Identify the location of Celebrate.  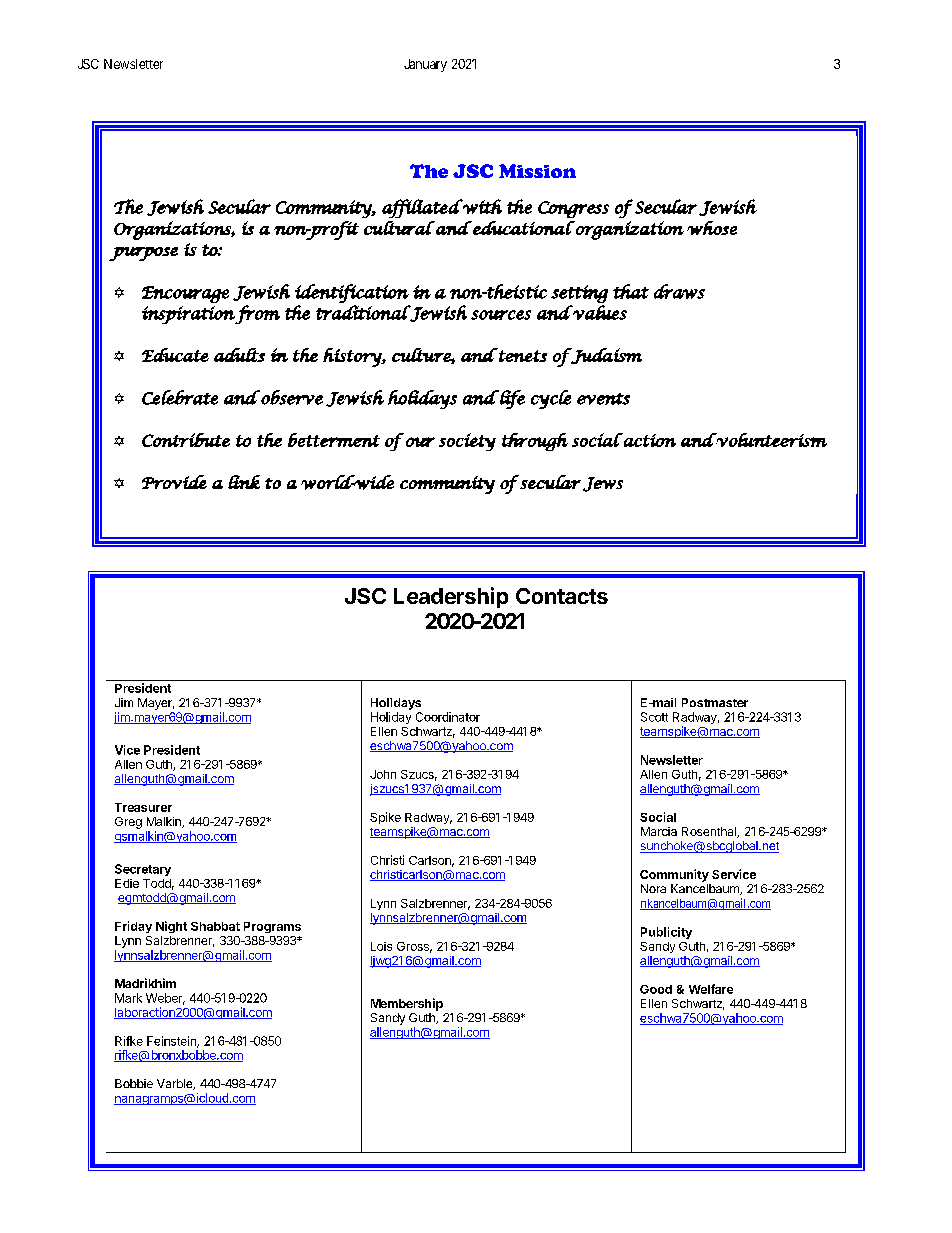
(180, 397).
